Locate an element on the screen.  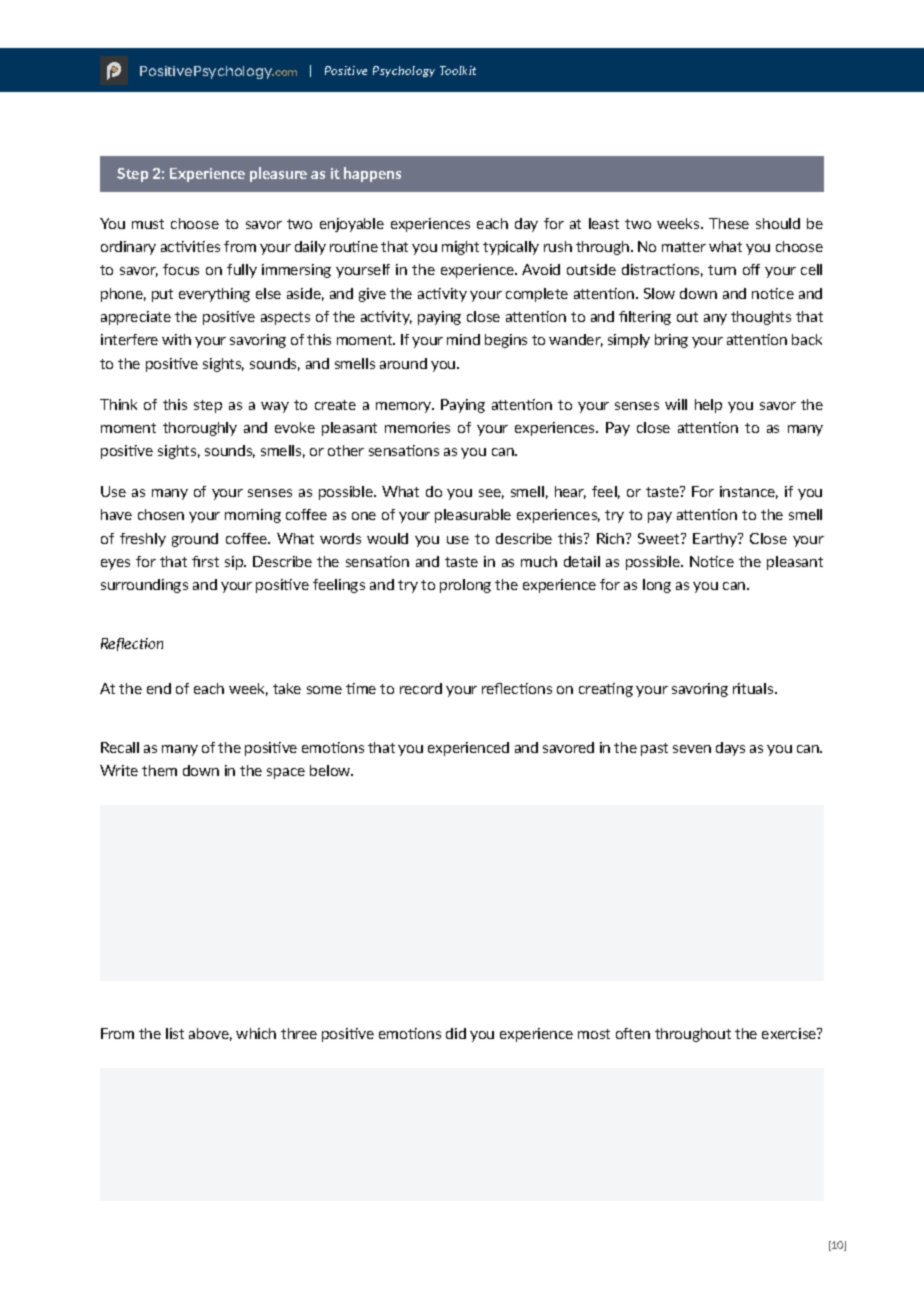
above is located at coordinates (210, 1034).
